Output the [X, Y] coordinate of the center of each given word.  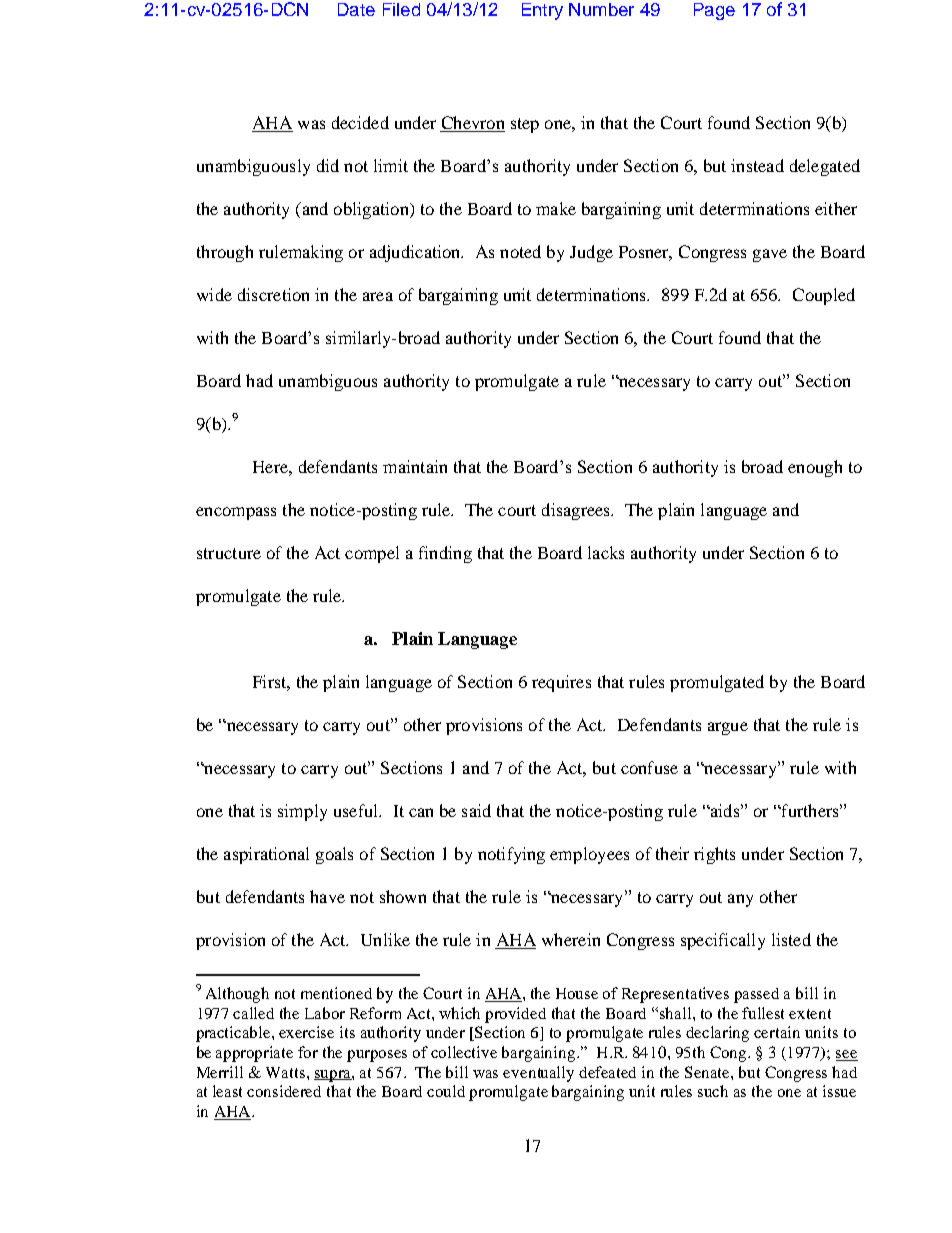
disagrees [577, 511]
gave [770, 255]
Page [714, 11]
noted [520, 251]
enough [815, 468]
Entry [542, 11]
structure [229, 553]
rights [714, 855]
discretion [273, 294]
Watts [287, 1072]
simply [302, 812]
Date [356, 9]
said [476, 810]
